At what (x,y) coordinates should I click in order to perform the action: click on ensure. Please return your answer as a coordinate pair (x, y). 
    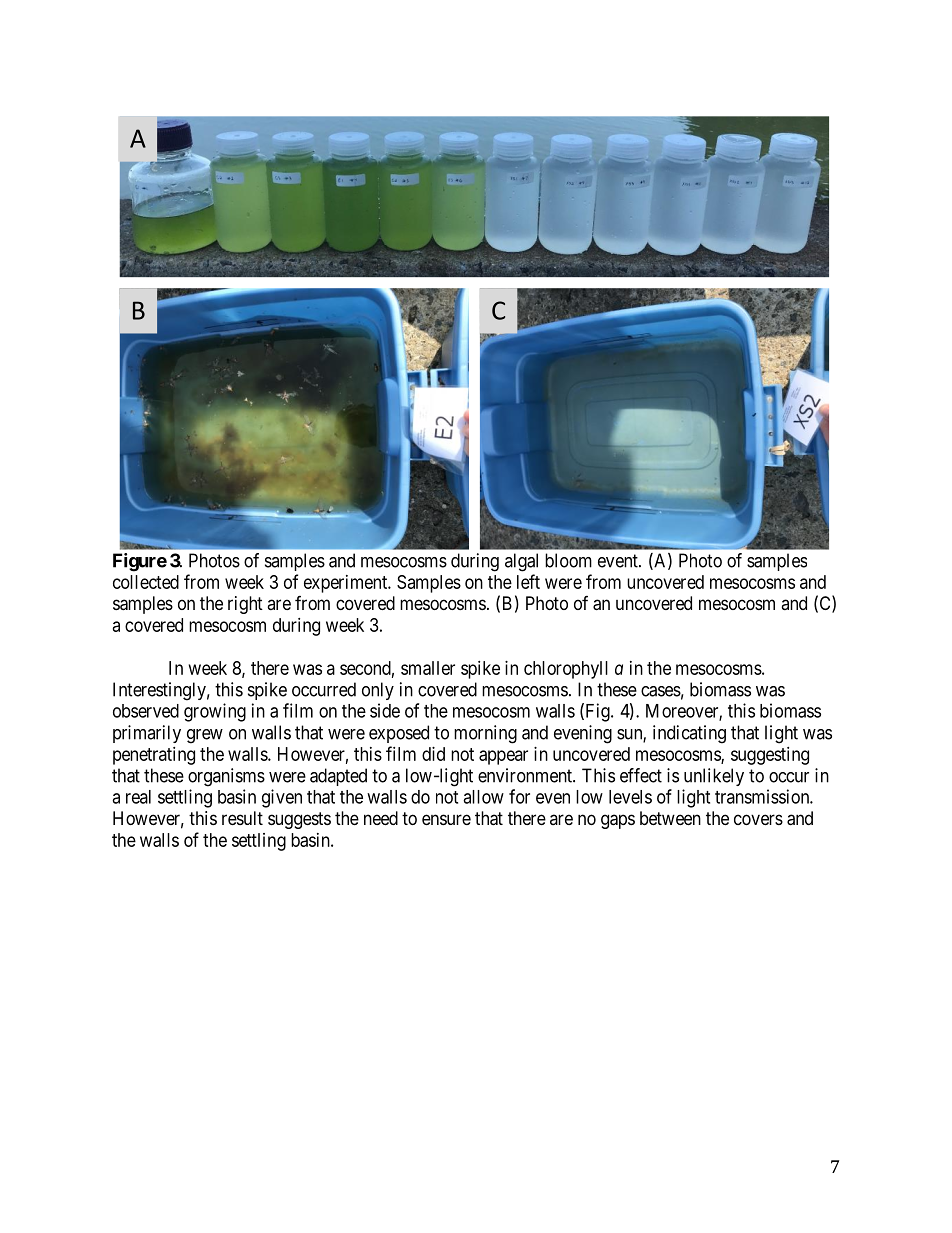
    Looking at the image, I should click on (446, 819).
